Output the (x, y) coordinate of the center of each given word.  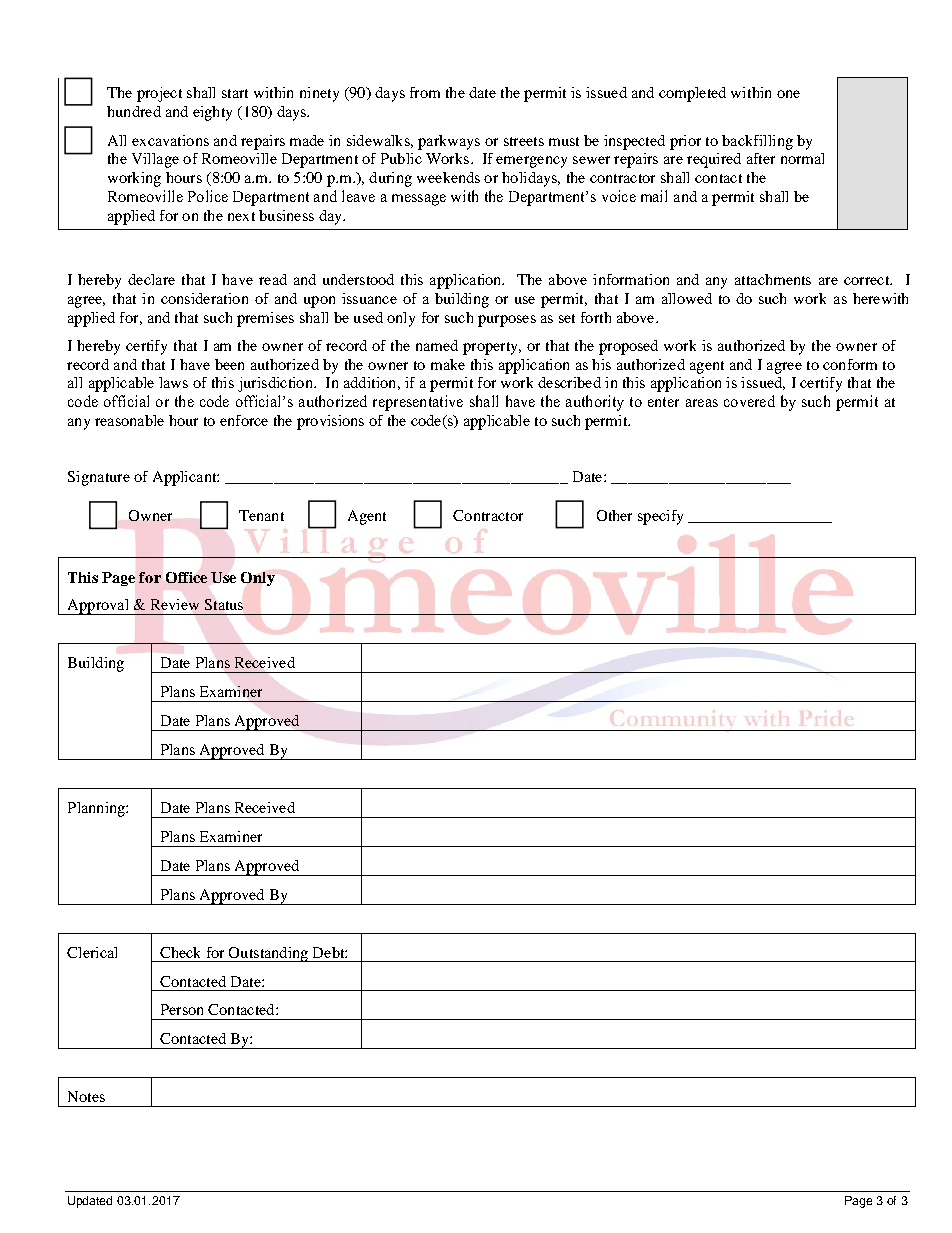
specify (660, 517)
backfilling (757, 142)
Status (224, 604)
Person (182, 1009)
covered (749, 401)
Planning (97, 809)
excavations (170, 140)
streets (524, 141)
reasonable (129, 420)
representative (418, 403)
